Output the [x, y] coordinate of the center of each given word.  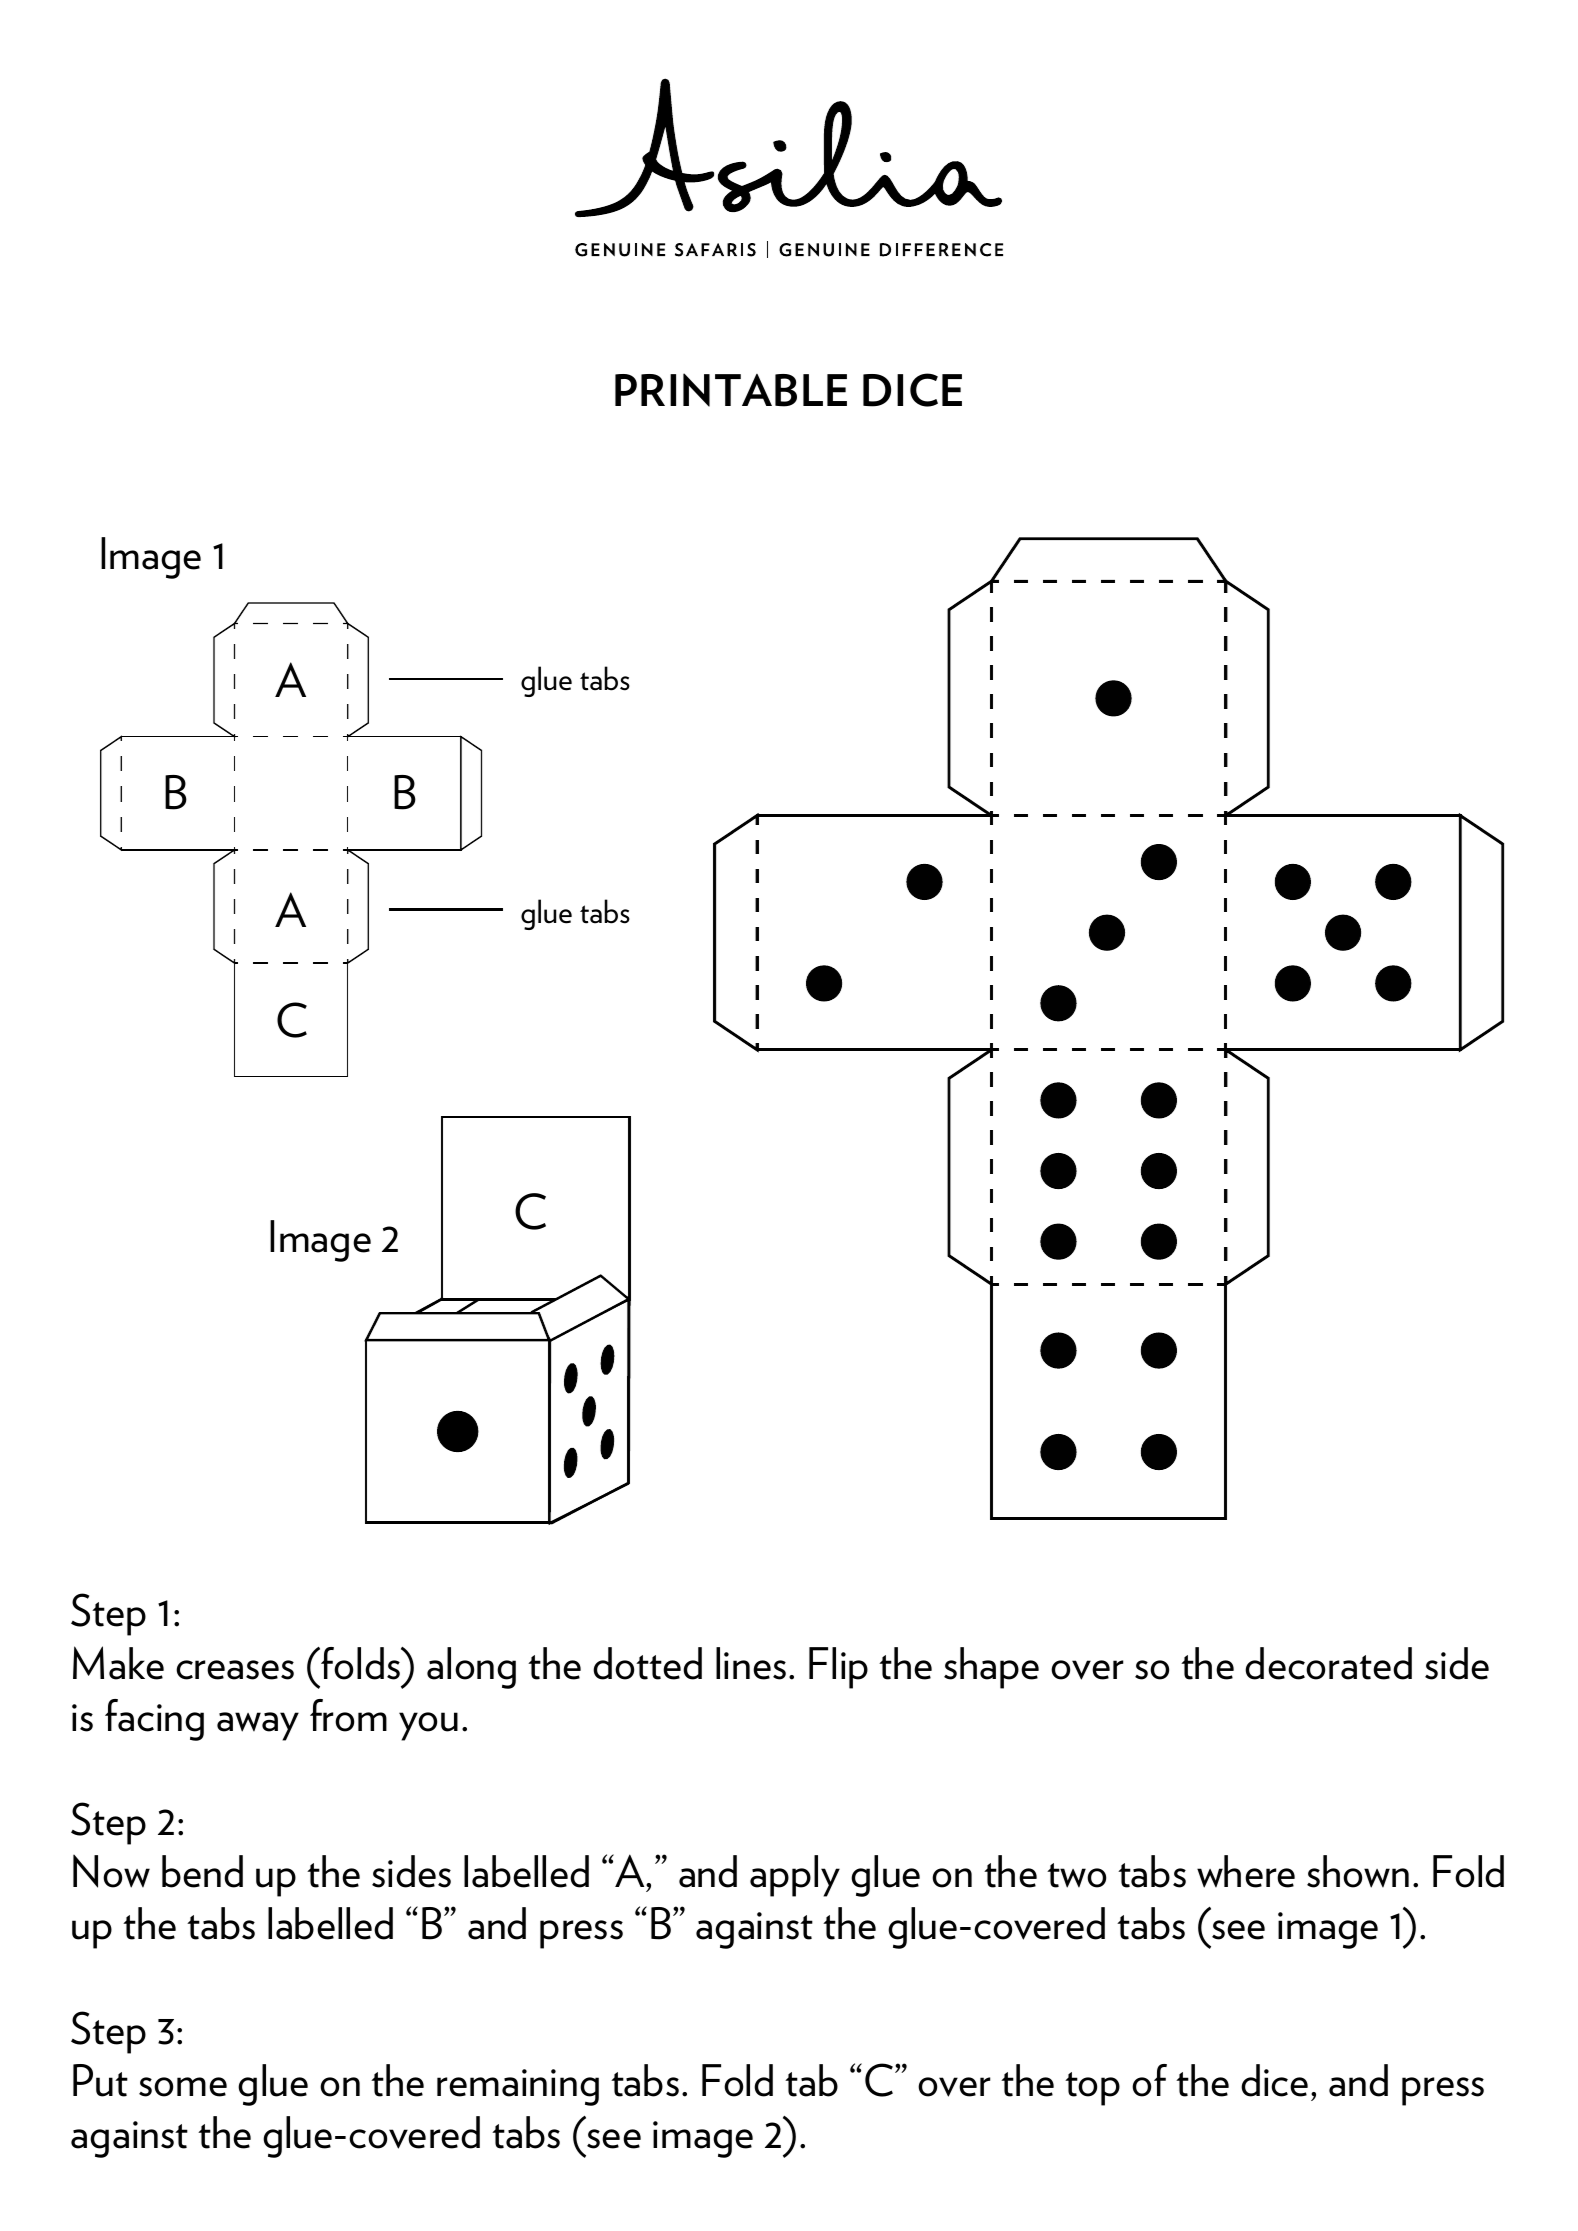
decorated [1328, 1663]
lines [751, 1663]
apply [795, 1876]
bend [202, 1871]
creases [235, 1670]
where [1246, 1871]
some [183, 2087]
